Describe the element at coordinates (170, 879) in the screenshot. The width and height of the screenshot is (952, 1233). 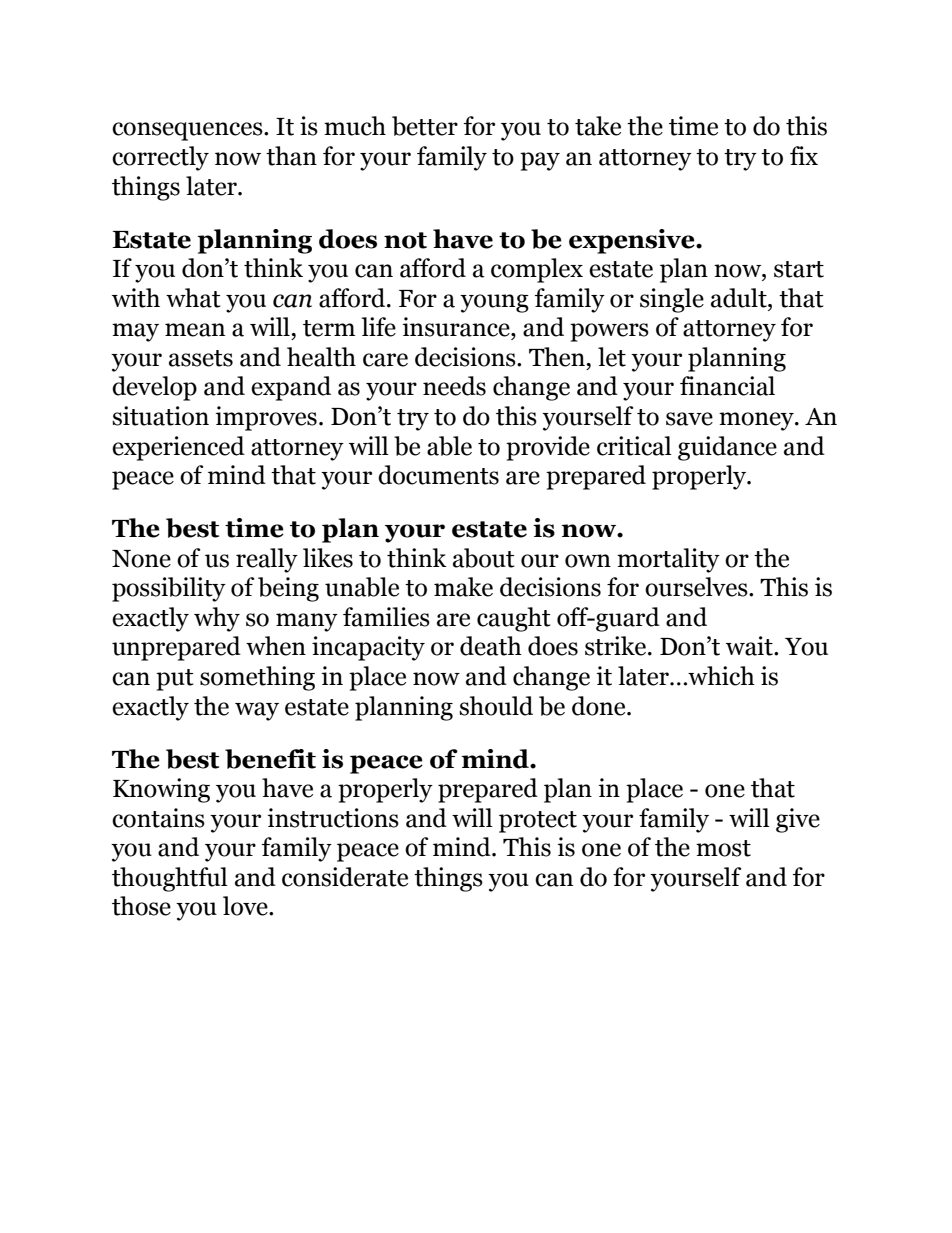
I see `thoughtful` at that location.
